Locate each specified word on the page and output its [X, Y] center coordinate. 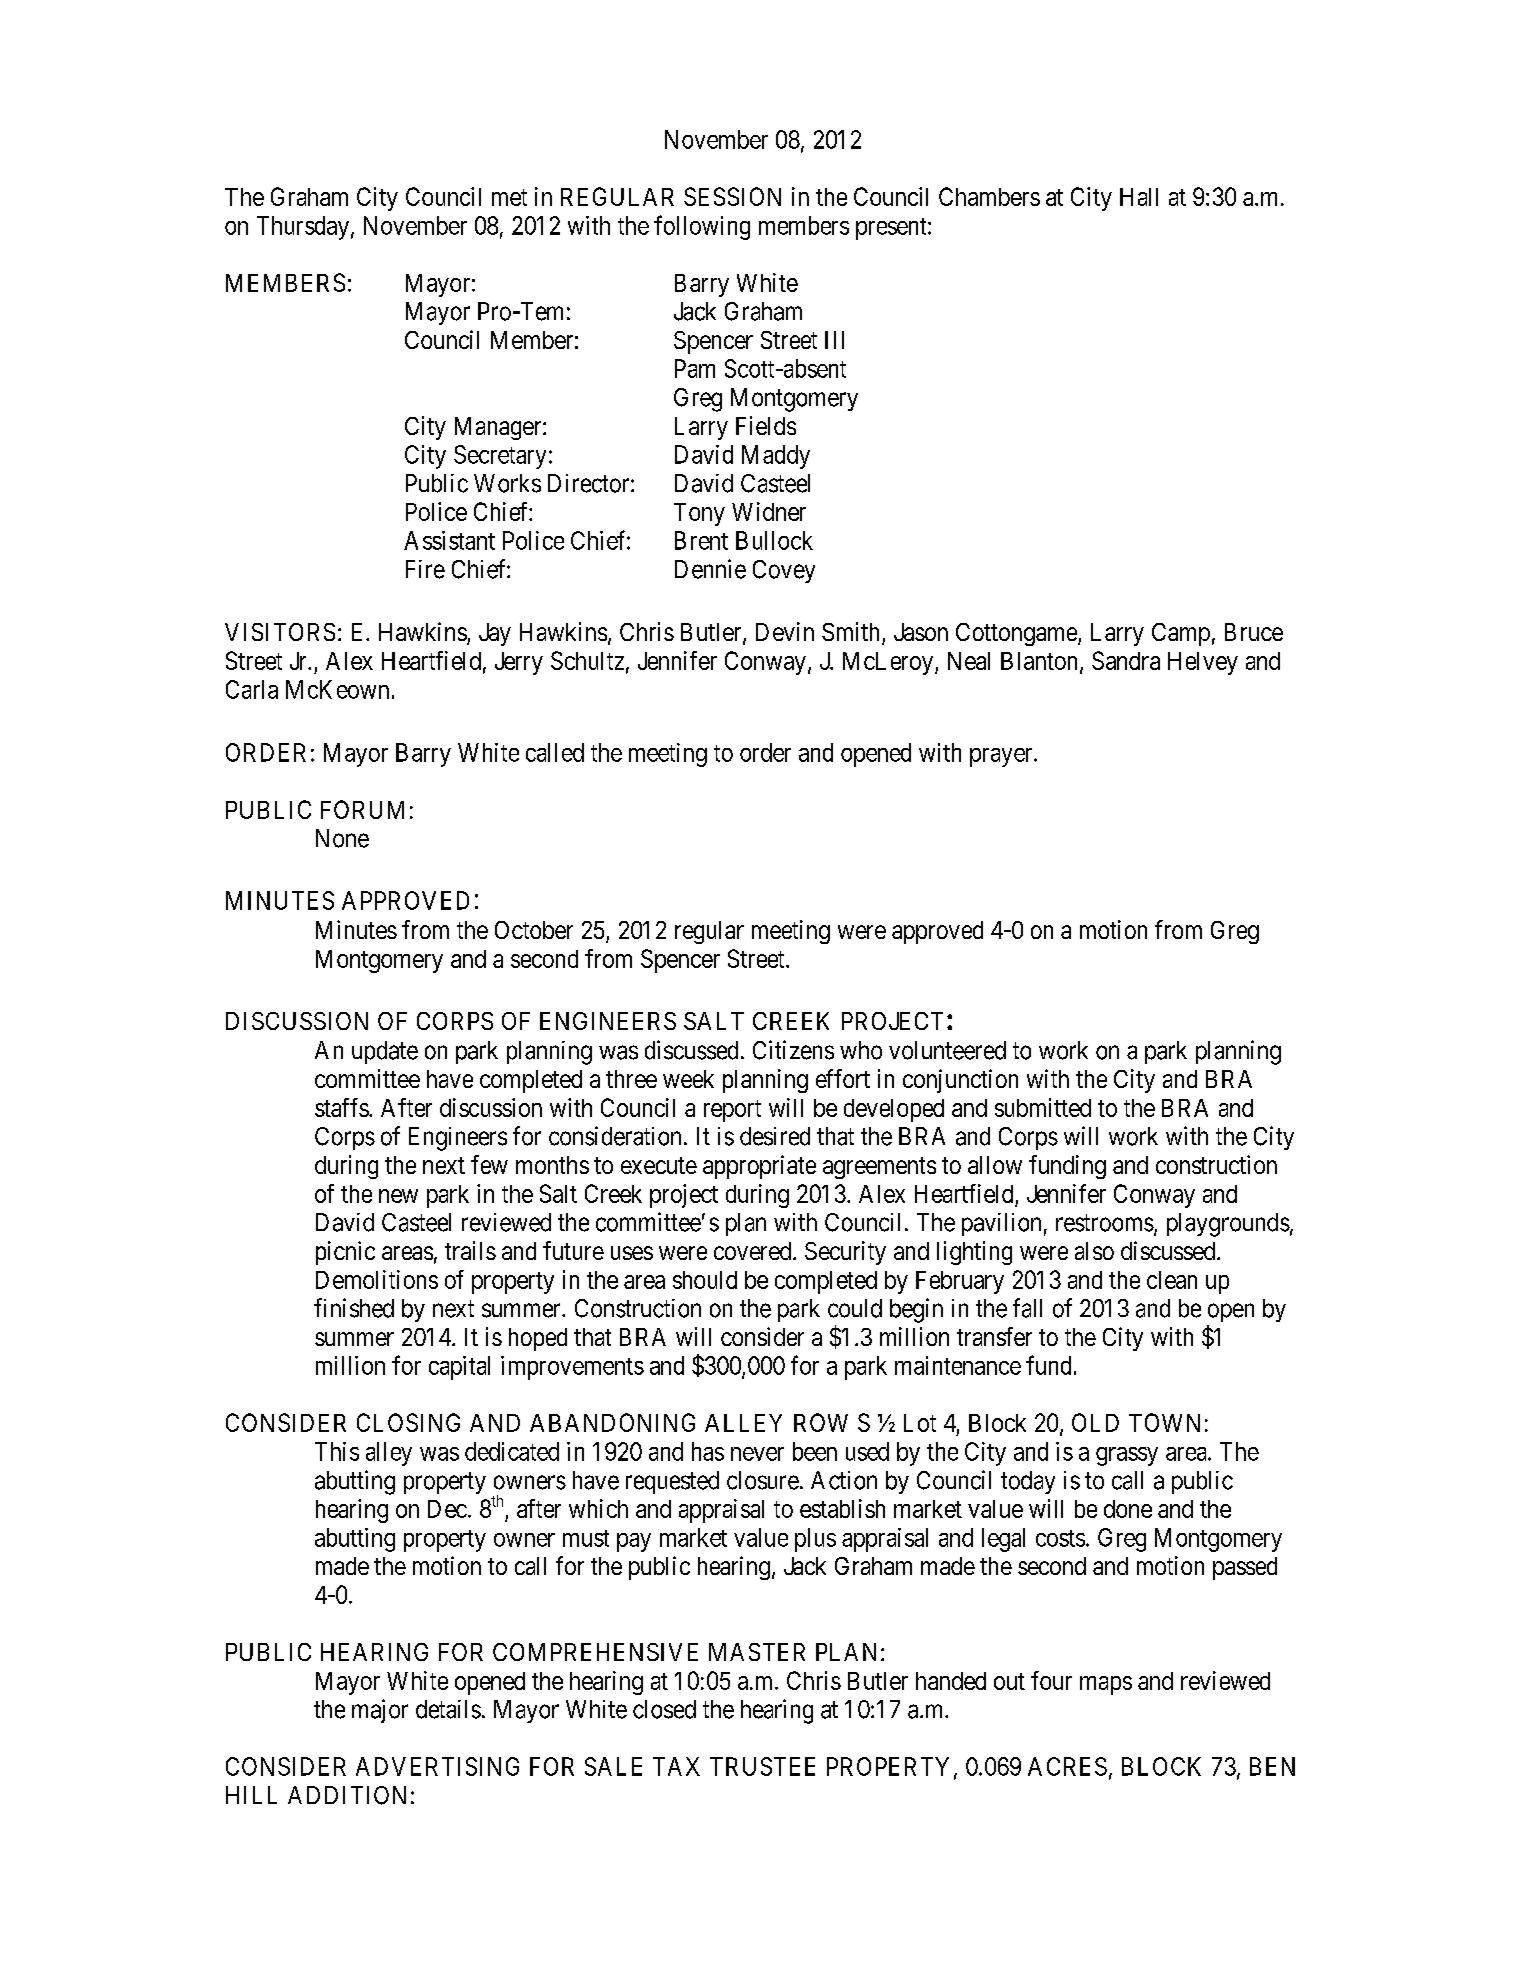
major [380, 1711]
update [385, 1052]
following [702, 227]
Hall [1139, 197]
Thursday [303, 228]
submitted [1043, 1107]
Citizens [793, 1050]
